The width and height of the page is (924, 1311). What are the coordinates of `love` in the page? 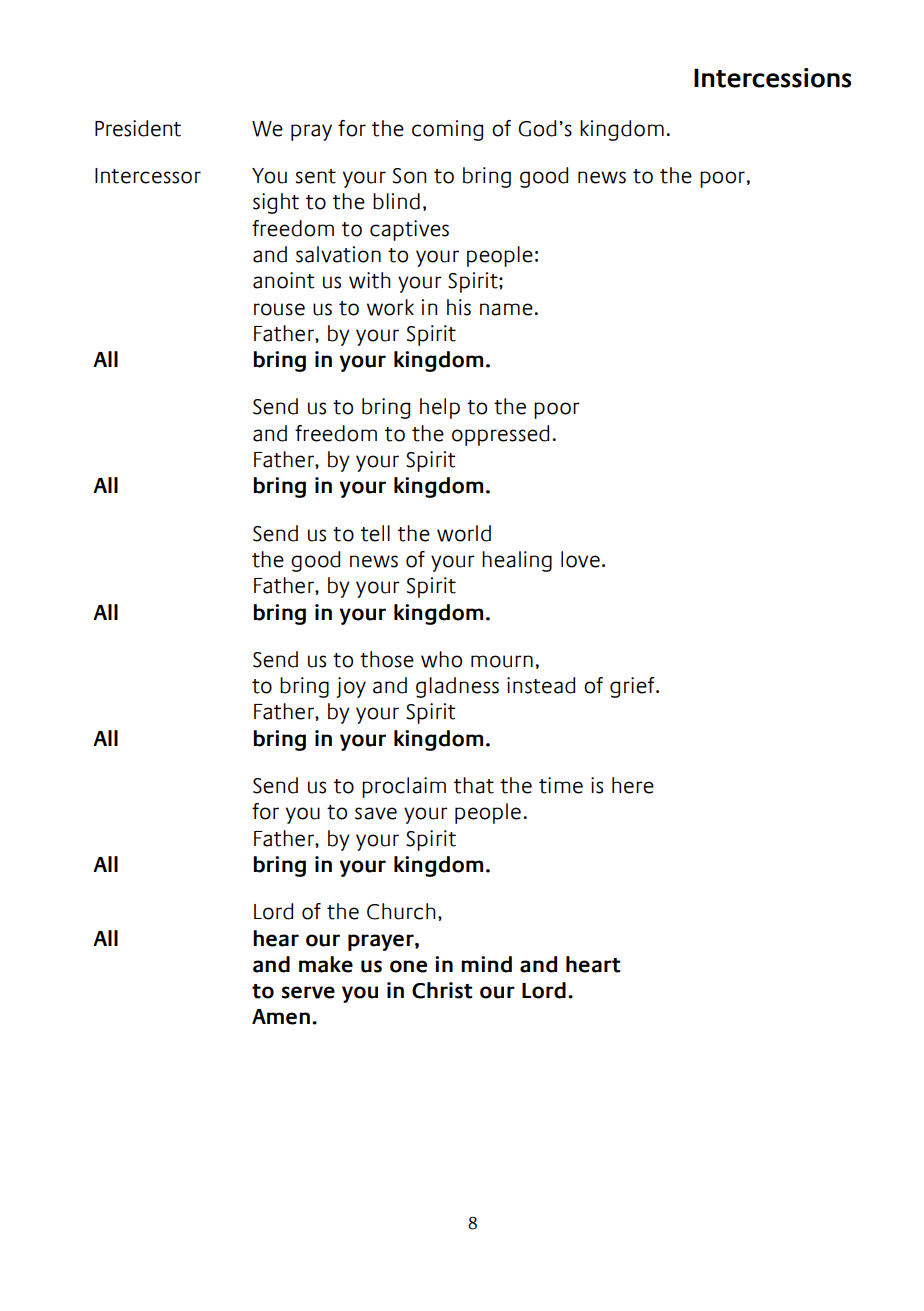 It's located at (580, 559).
